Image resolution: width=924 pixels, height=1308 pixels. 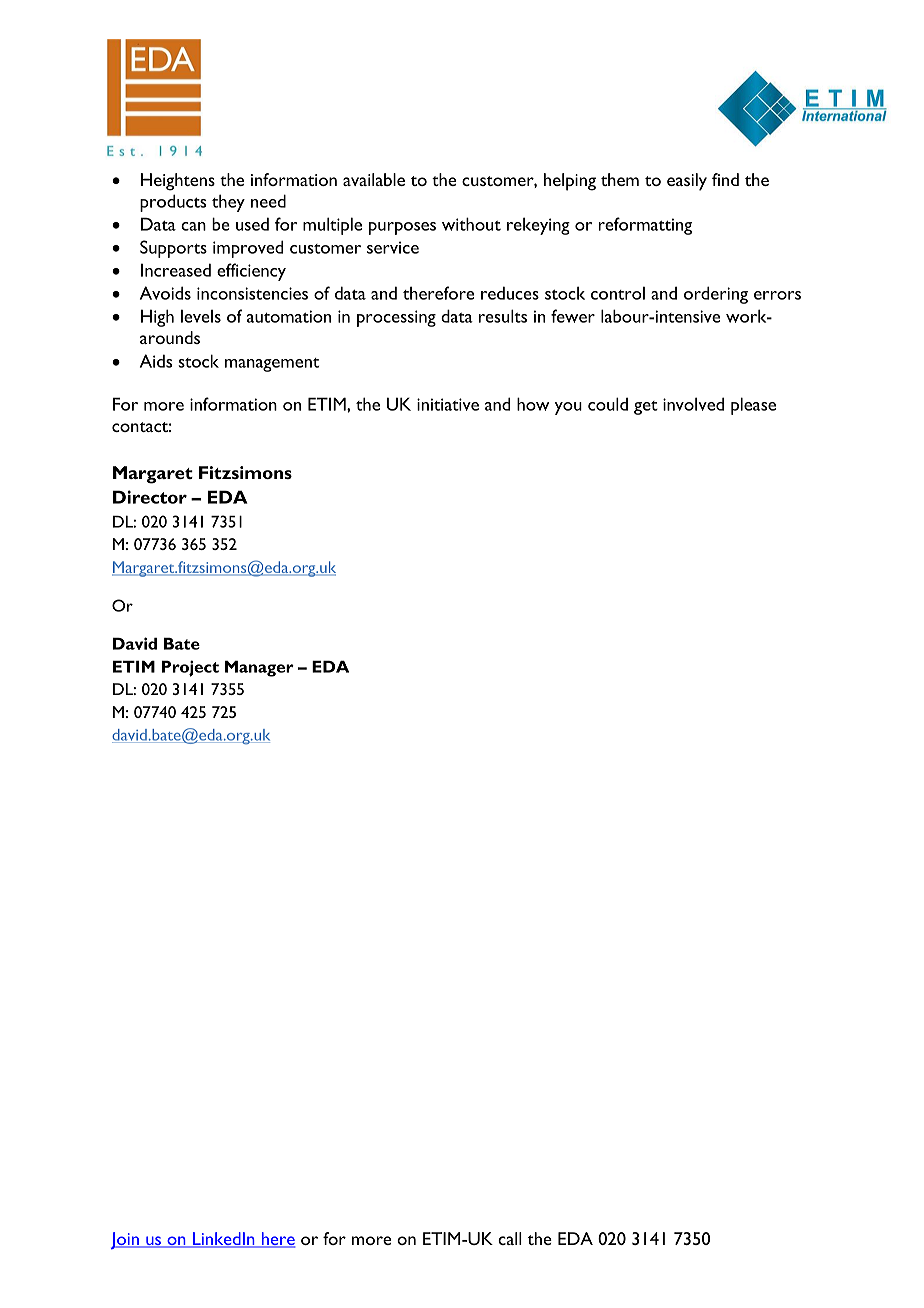 I want to click on Manager, so click(x=259, y=668).
